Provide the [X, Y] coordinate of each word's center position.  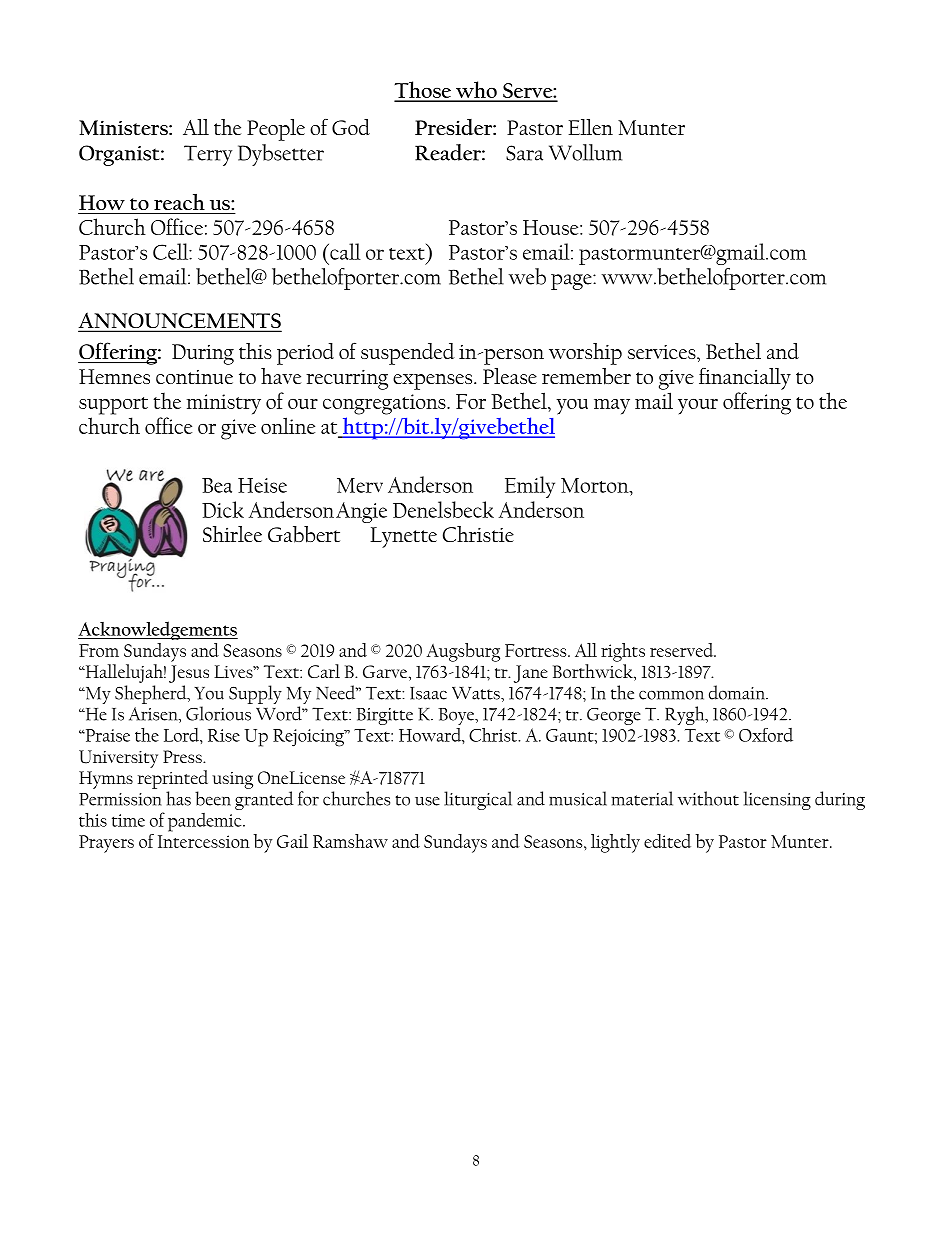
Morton [596, 485]
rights [623, 652]
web [527, 276]
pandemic [206, 822]
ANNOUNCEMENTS [180, 321]
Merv [360, 485]
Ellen [590, 127]
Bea [217, 485]
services [663, 352]
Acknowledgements [158, 630]
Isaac [428, 693]
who [476, 91]
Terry [208, 155]
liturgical [478, 800]
